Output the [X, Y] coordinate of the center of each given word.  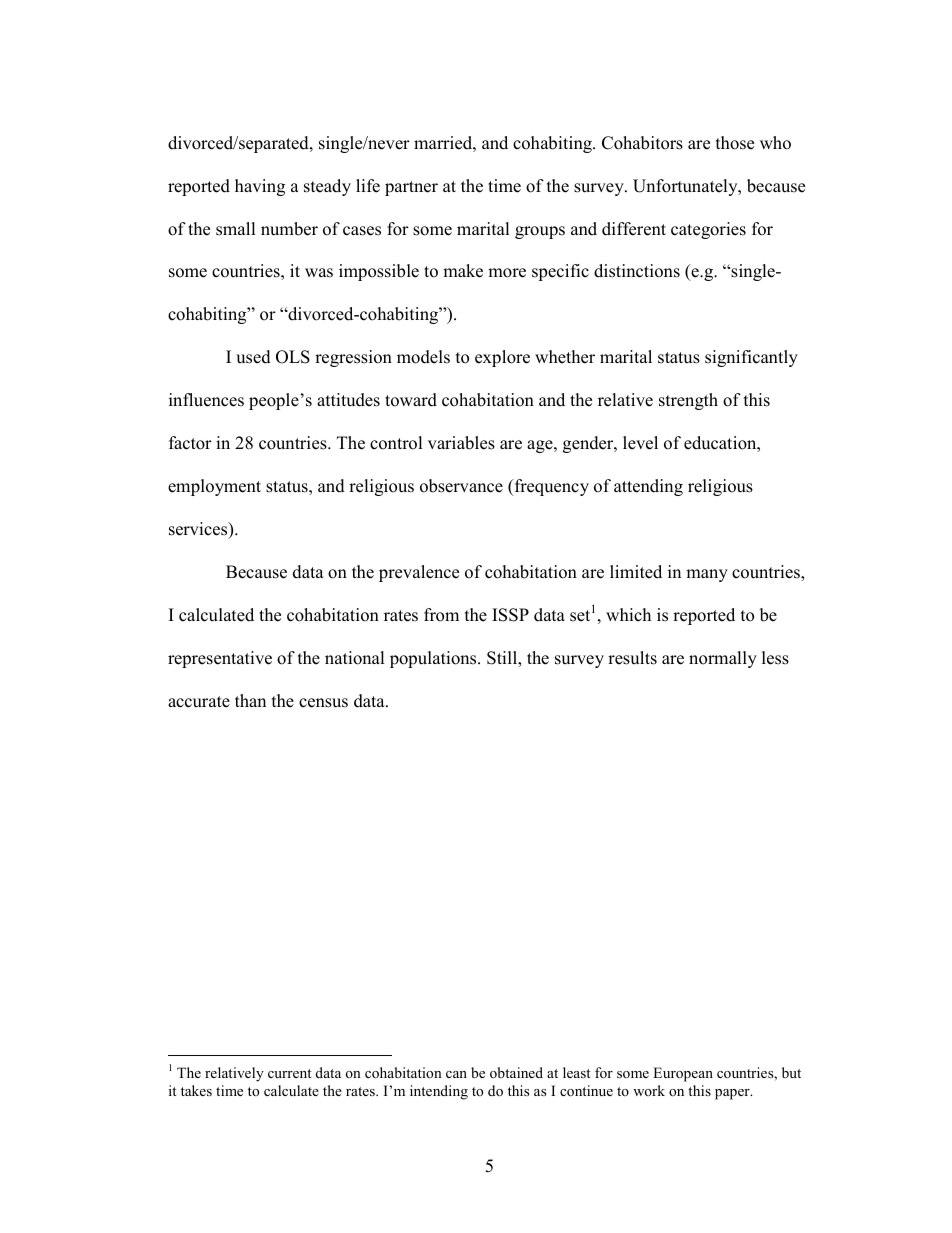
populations [434, 659]
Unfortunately [686, 187]
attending [648, 487]
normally [723, 659]
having [260, 187]
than [250, 700]
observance [461, 486]
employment [214, 487]
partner [411, 188]
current [289, 1073]
